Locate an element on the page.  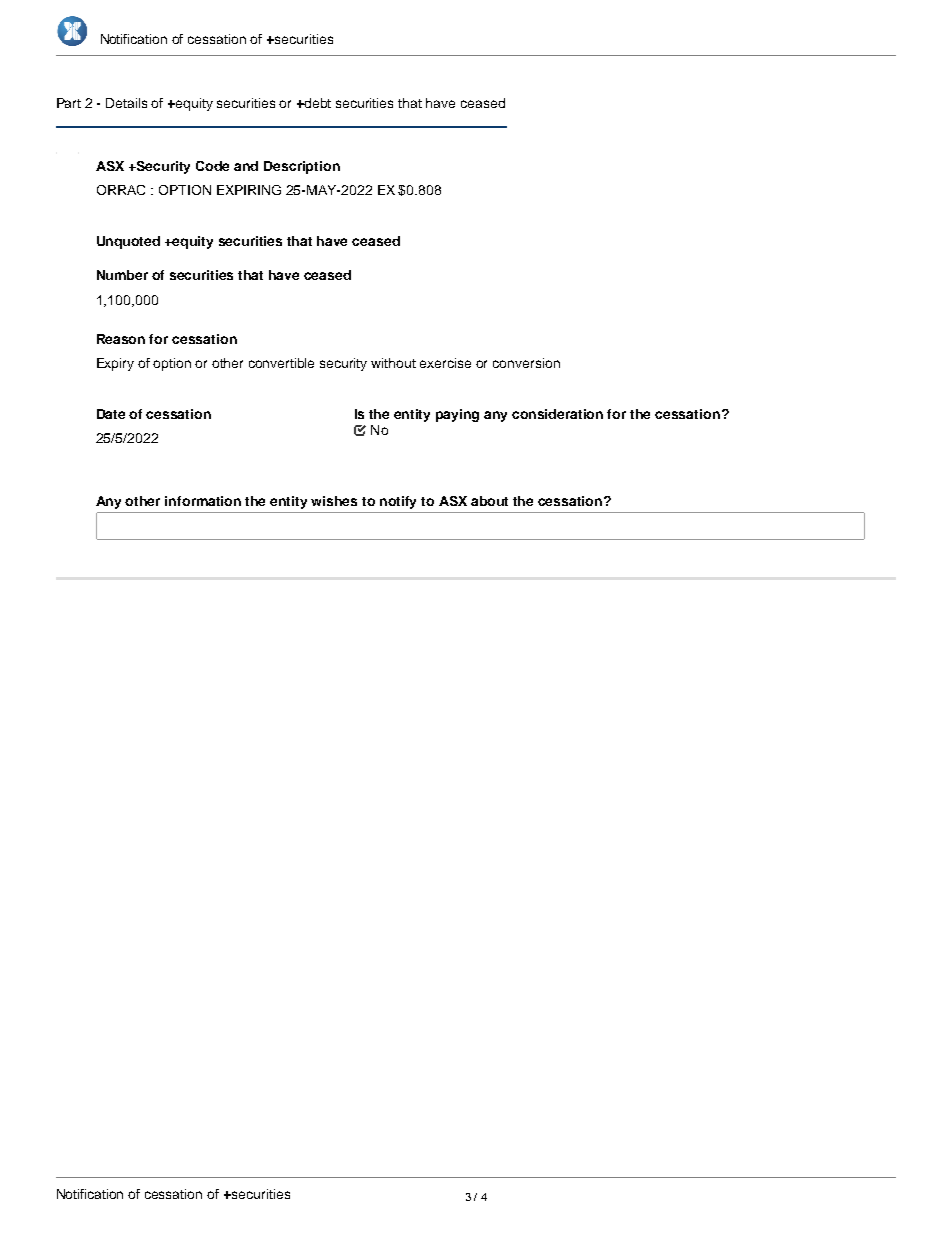
Details is located at coordinates (126, 103).
